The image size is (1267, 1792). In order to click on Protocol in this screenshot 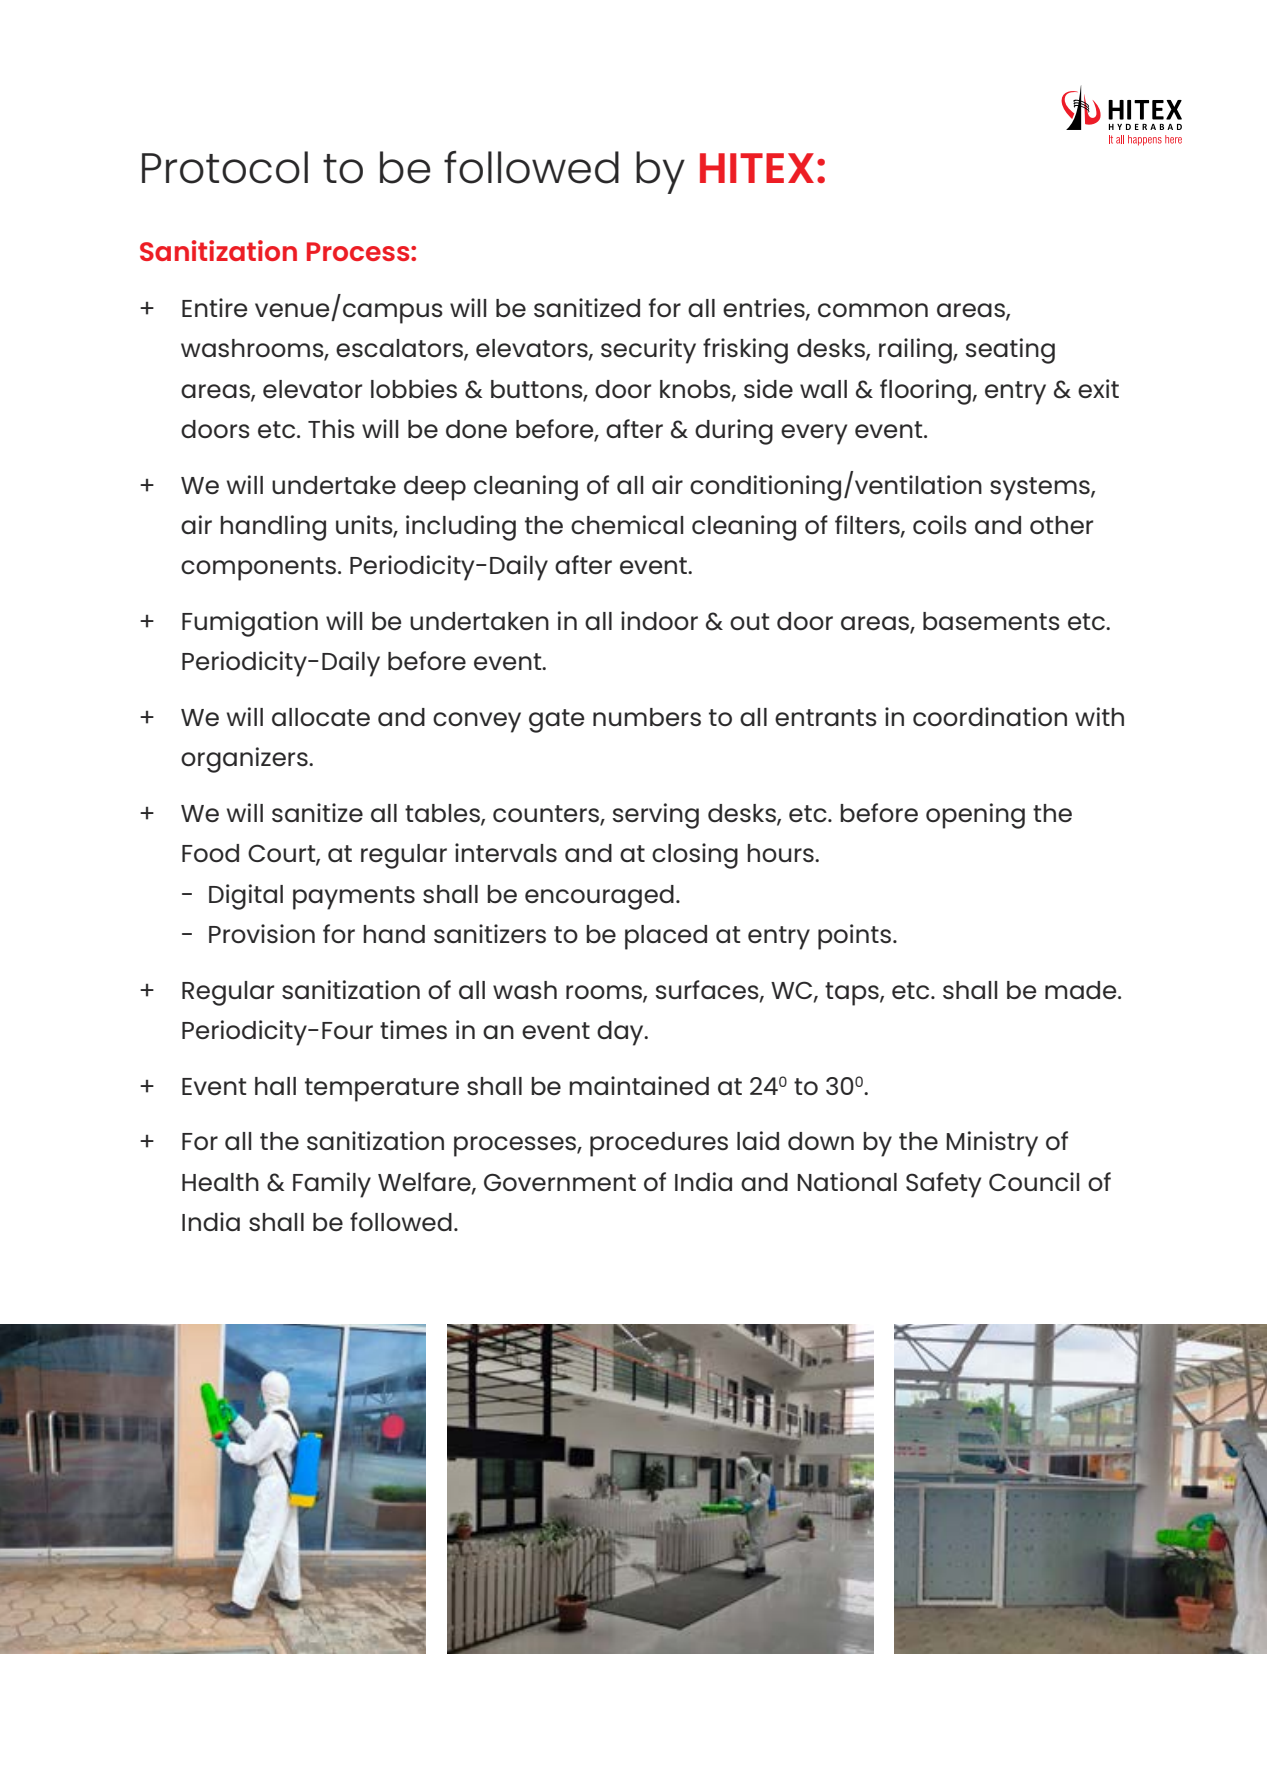, I will do `click(225, 167)`.
